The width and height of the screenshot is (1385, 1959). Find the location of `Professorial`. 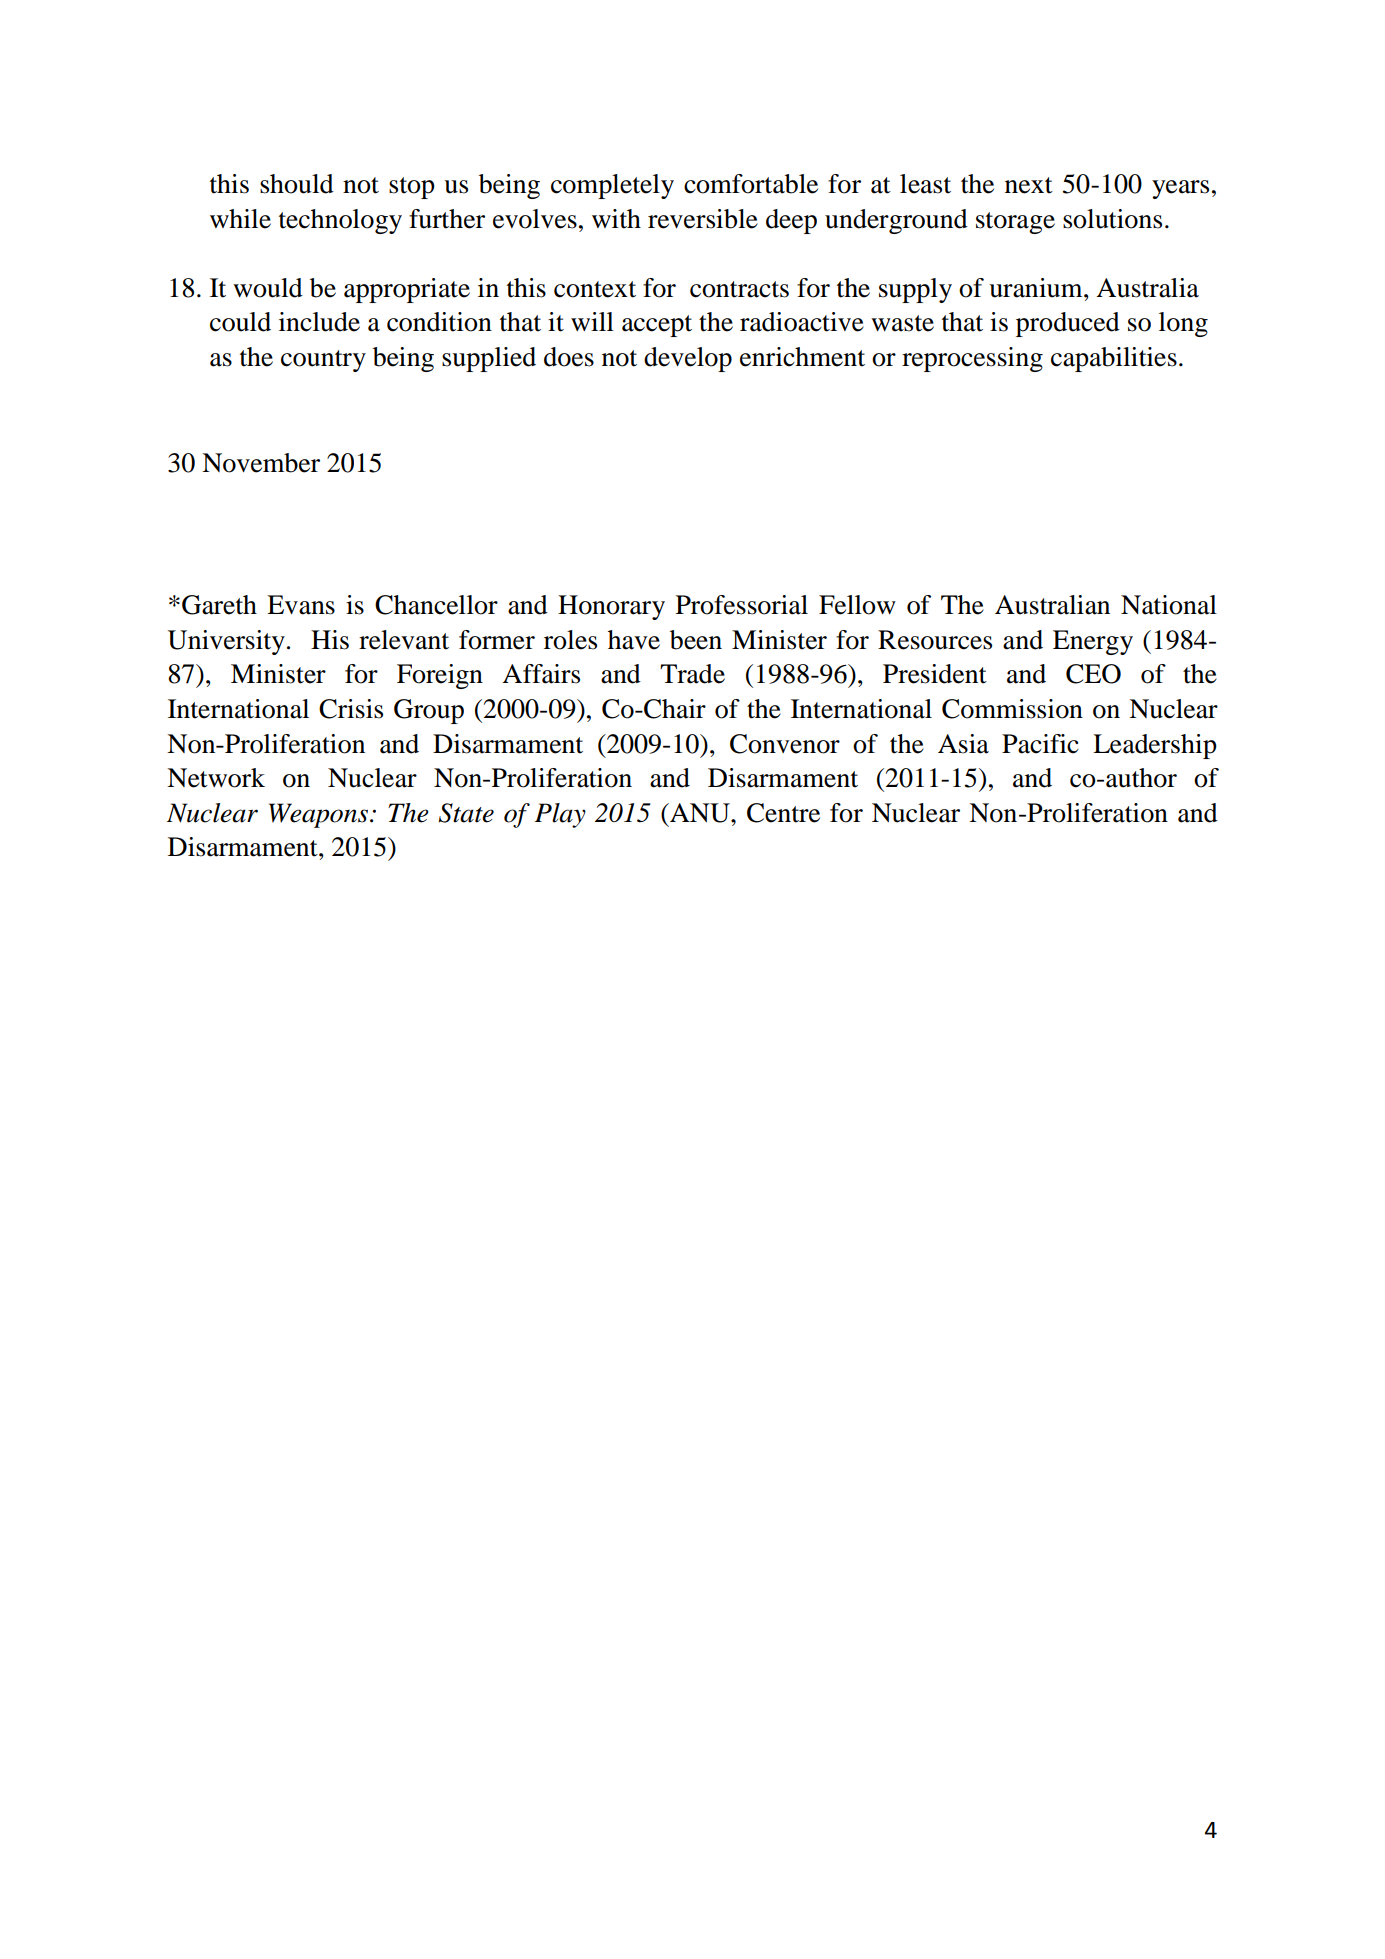

Professorial is located at coordinates (742, 605).
